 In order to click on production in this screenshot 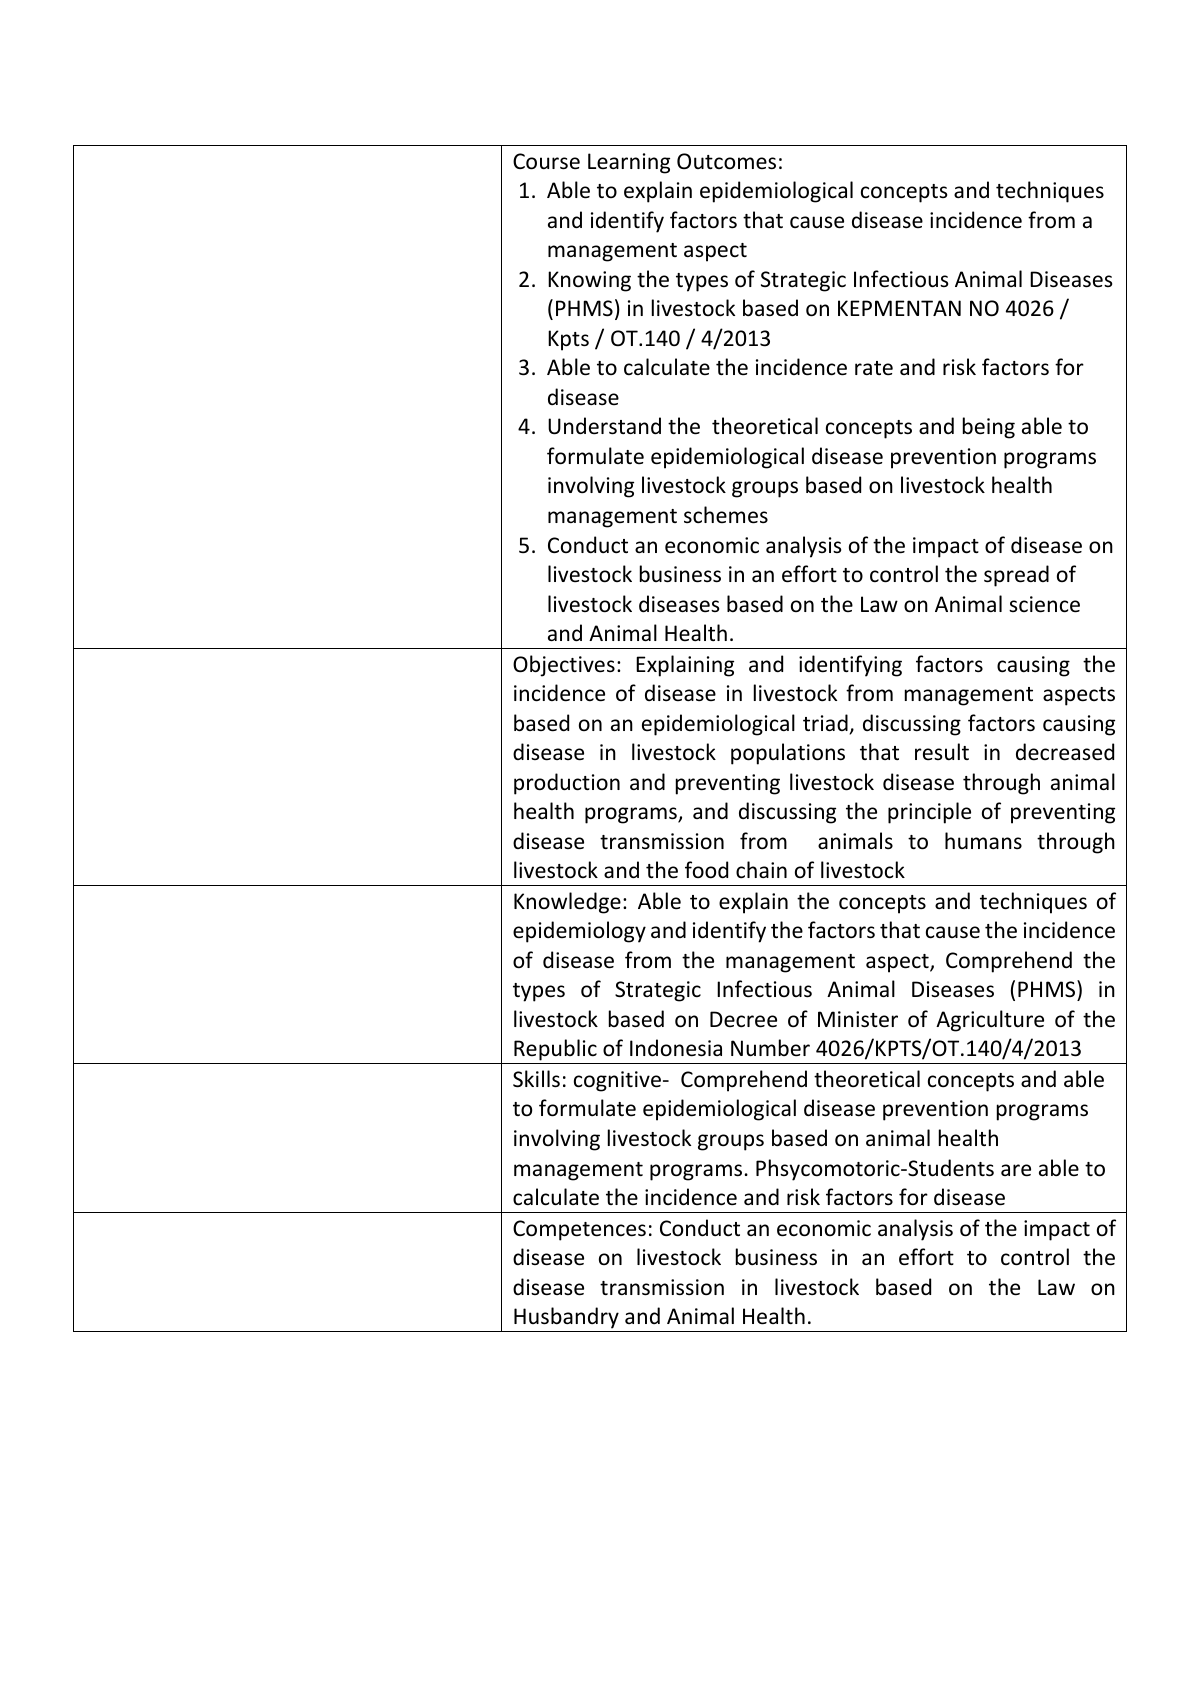, I will do `click(567, 784)`.
